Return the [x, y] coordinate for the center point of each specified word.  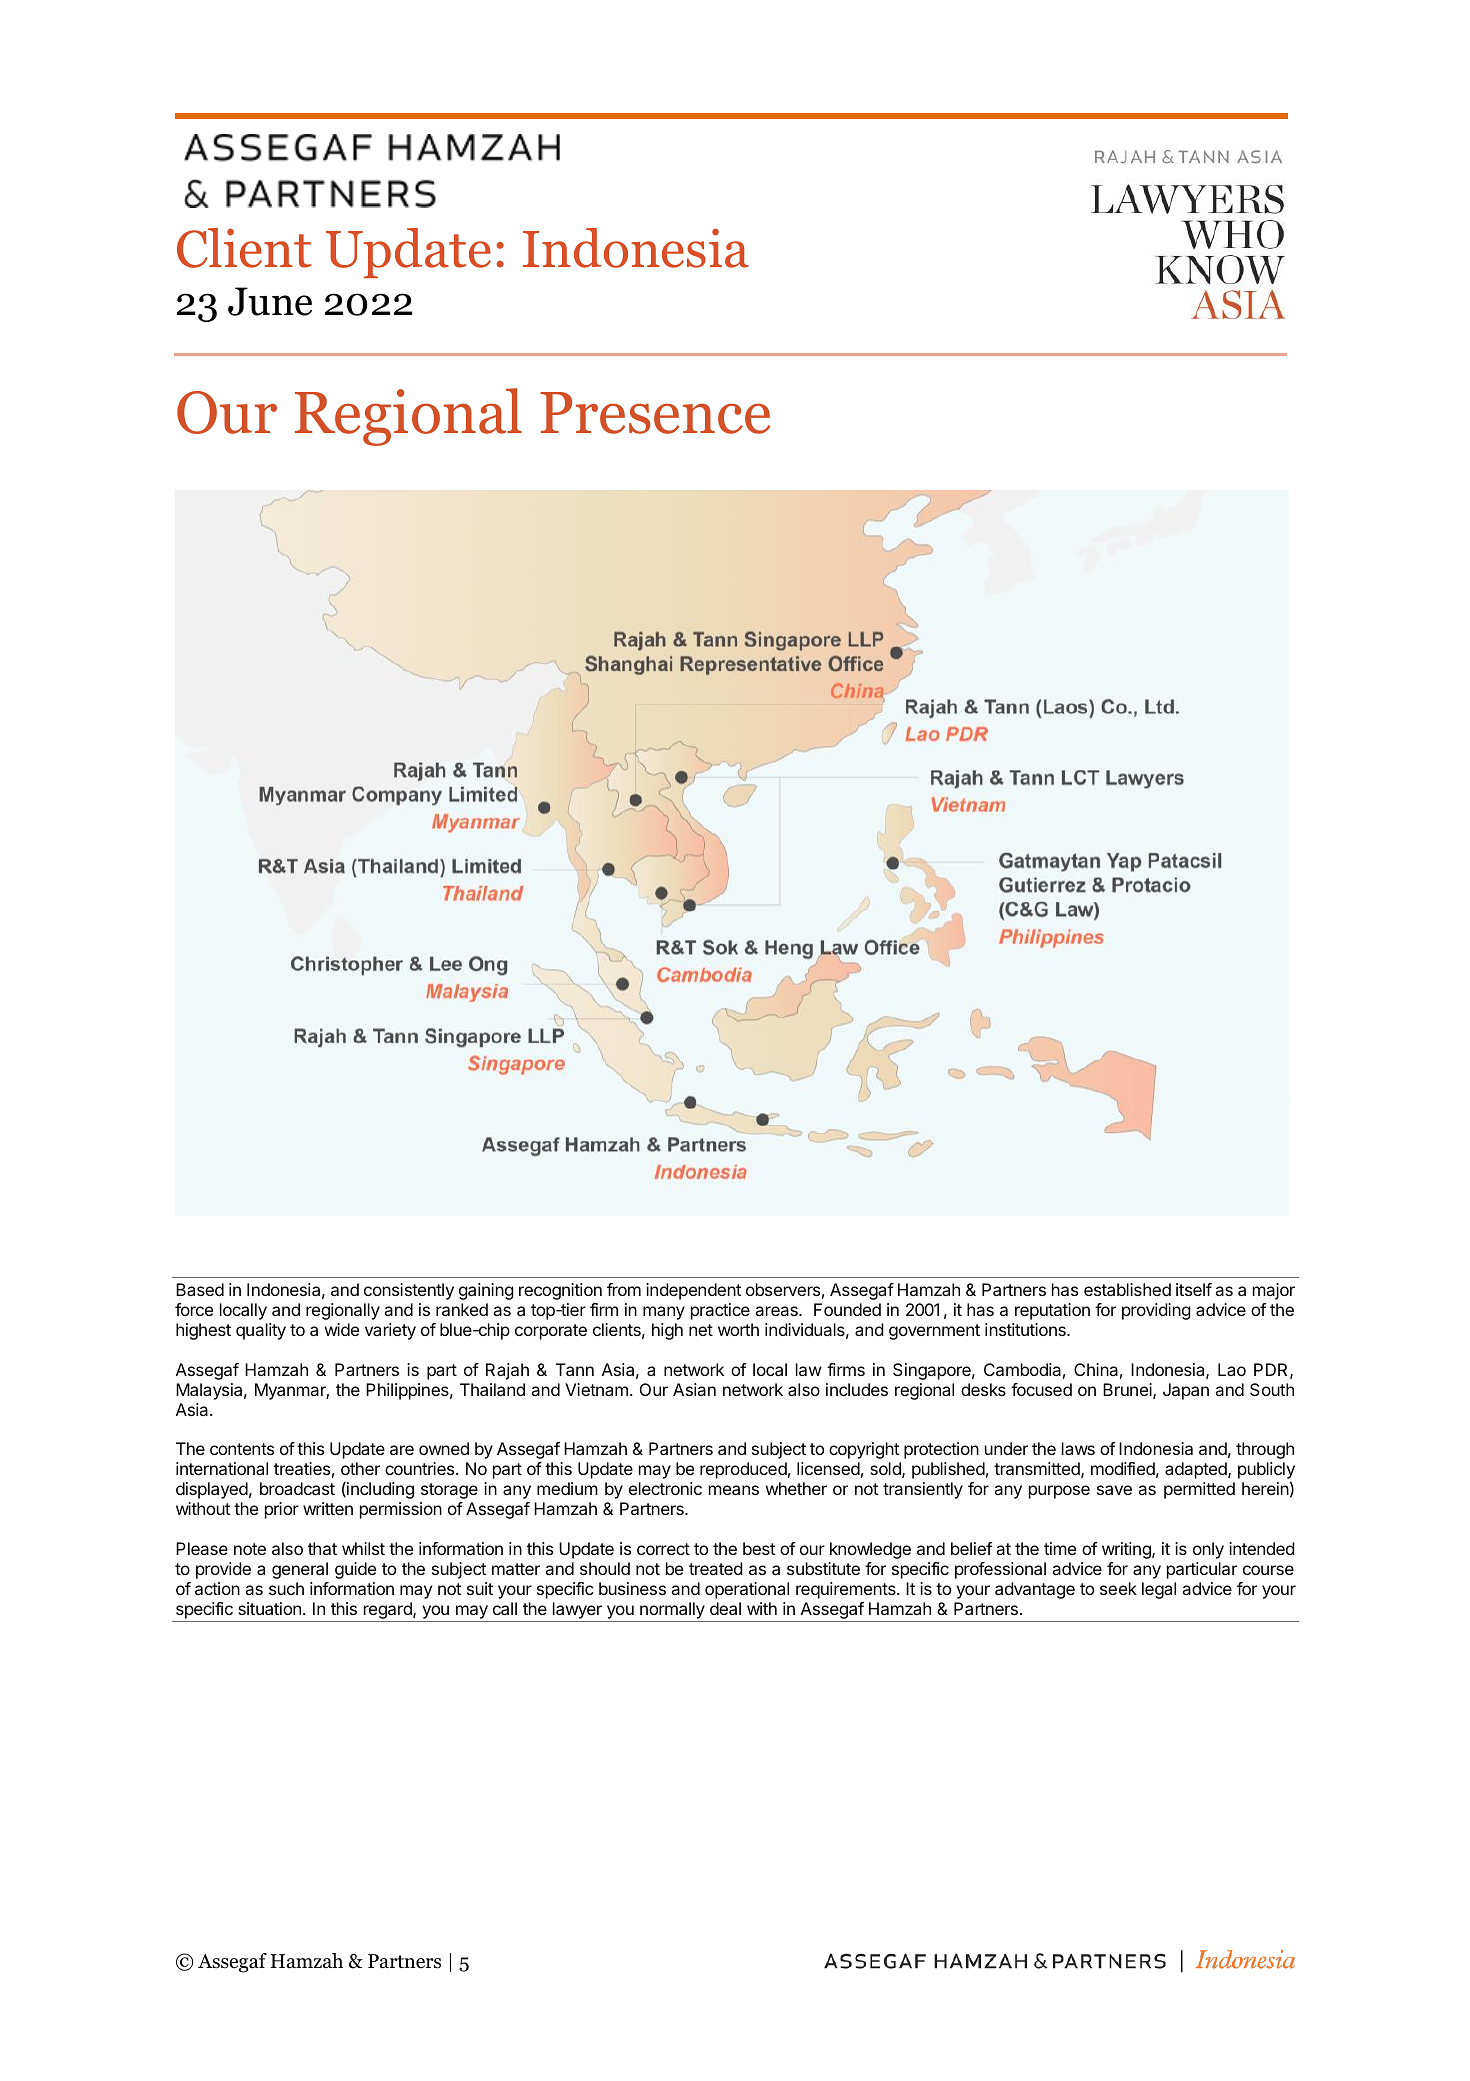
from [624, 1289]
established [1127, 1289]
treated [716, 1568]
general [300, 1570]
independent [693, 1291]
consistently [409, 1291]
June [270, 301]
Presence [655, 413]
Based [200, 1289]
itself [1194, 1289]
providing [1156, 1311]
